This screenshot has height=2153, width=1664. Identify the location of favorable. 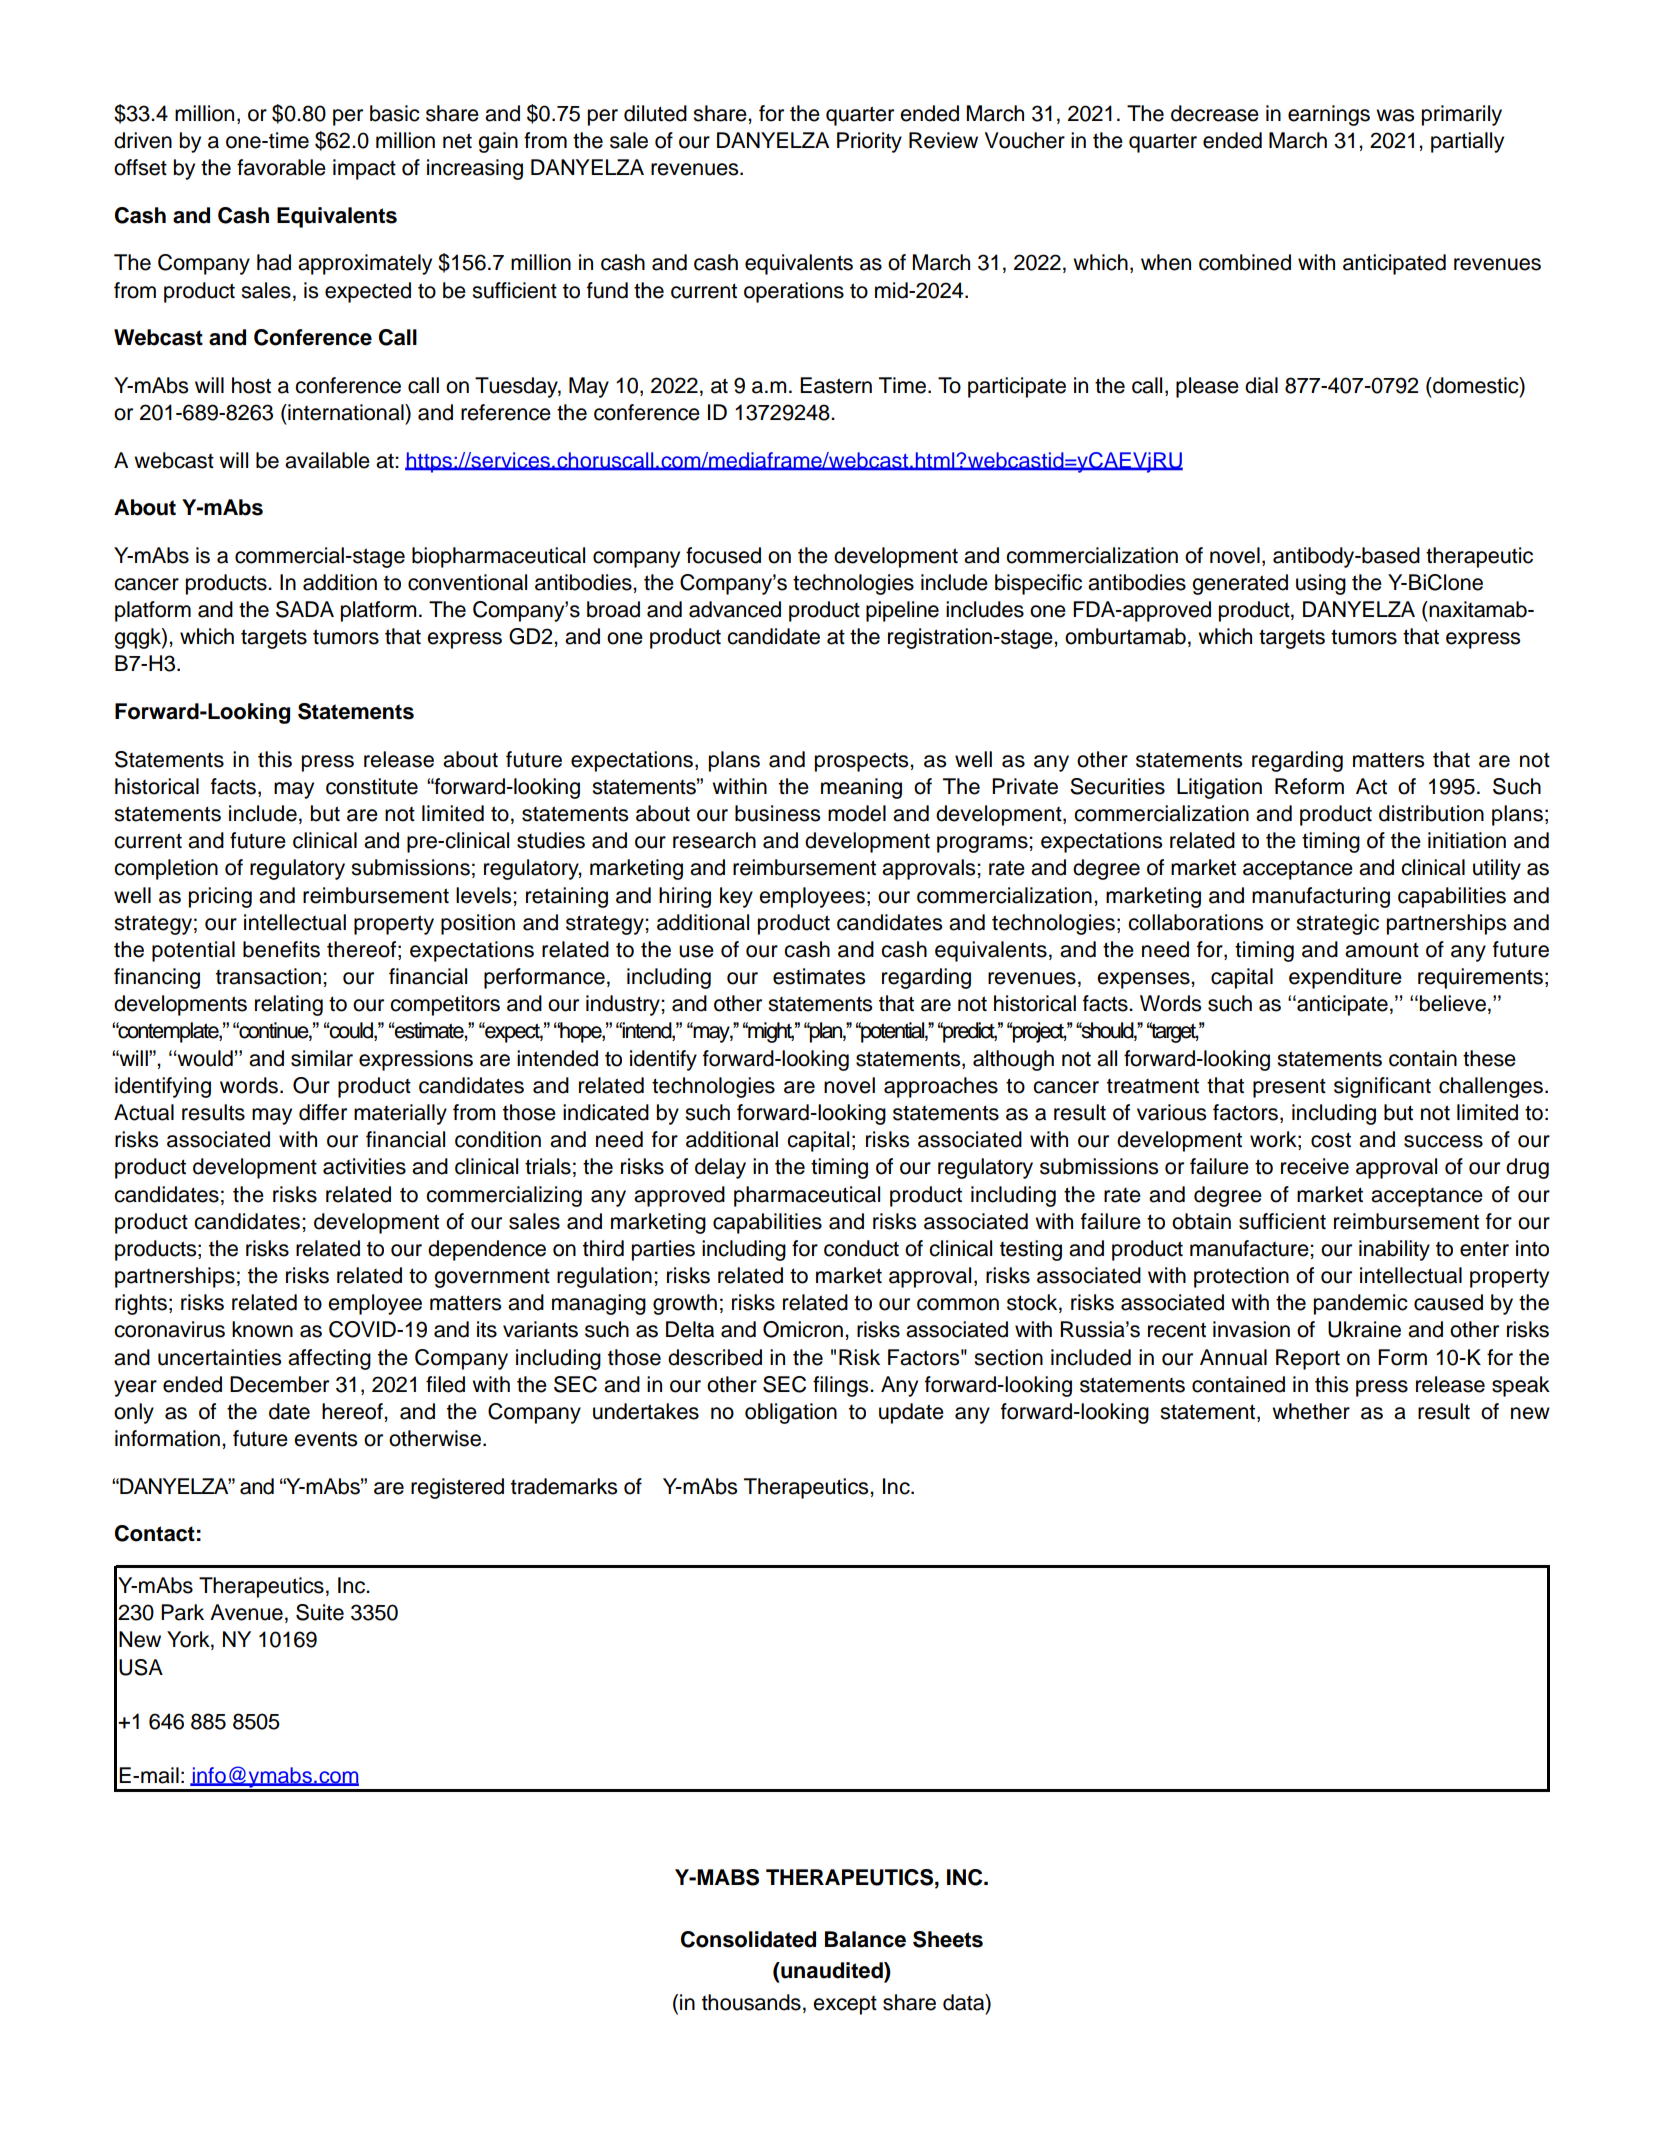
(281, 167).
